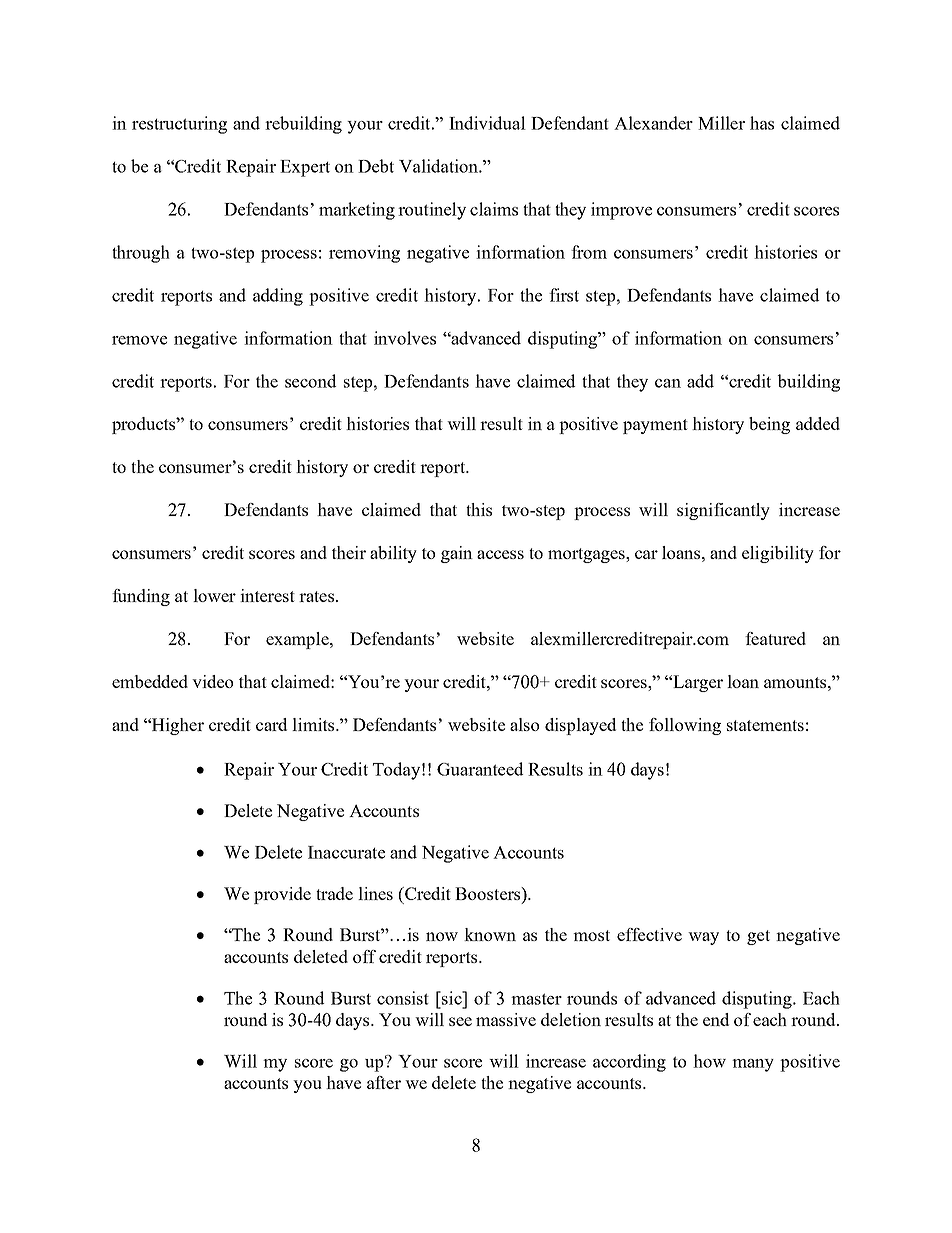  I want to click on after, so click(384, 1082).
